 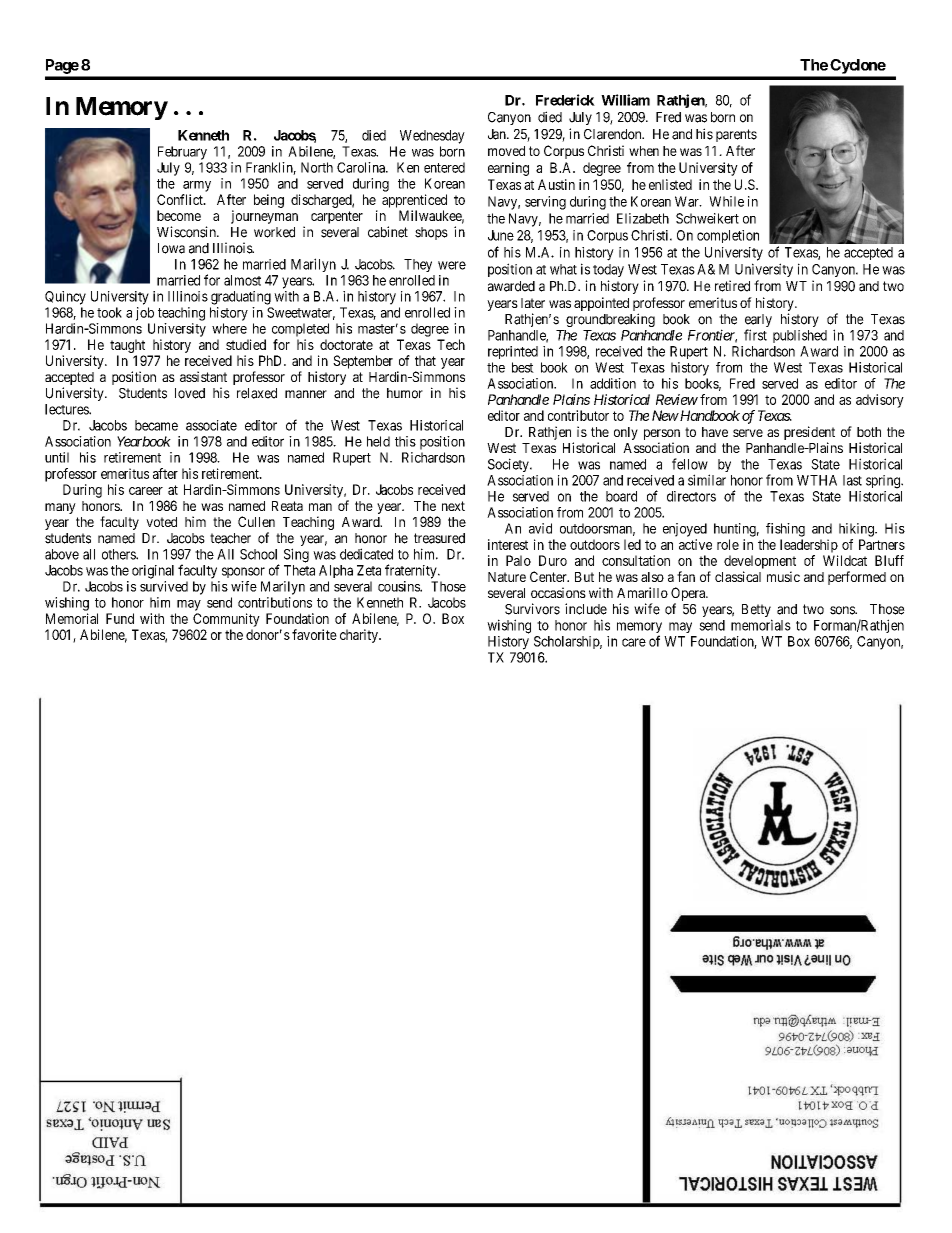 I want to click on February, so click(x=182, y=153).
